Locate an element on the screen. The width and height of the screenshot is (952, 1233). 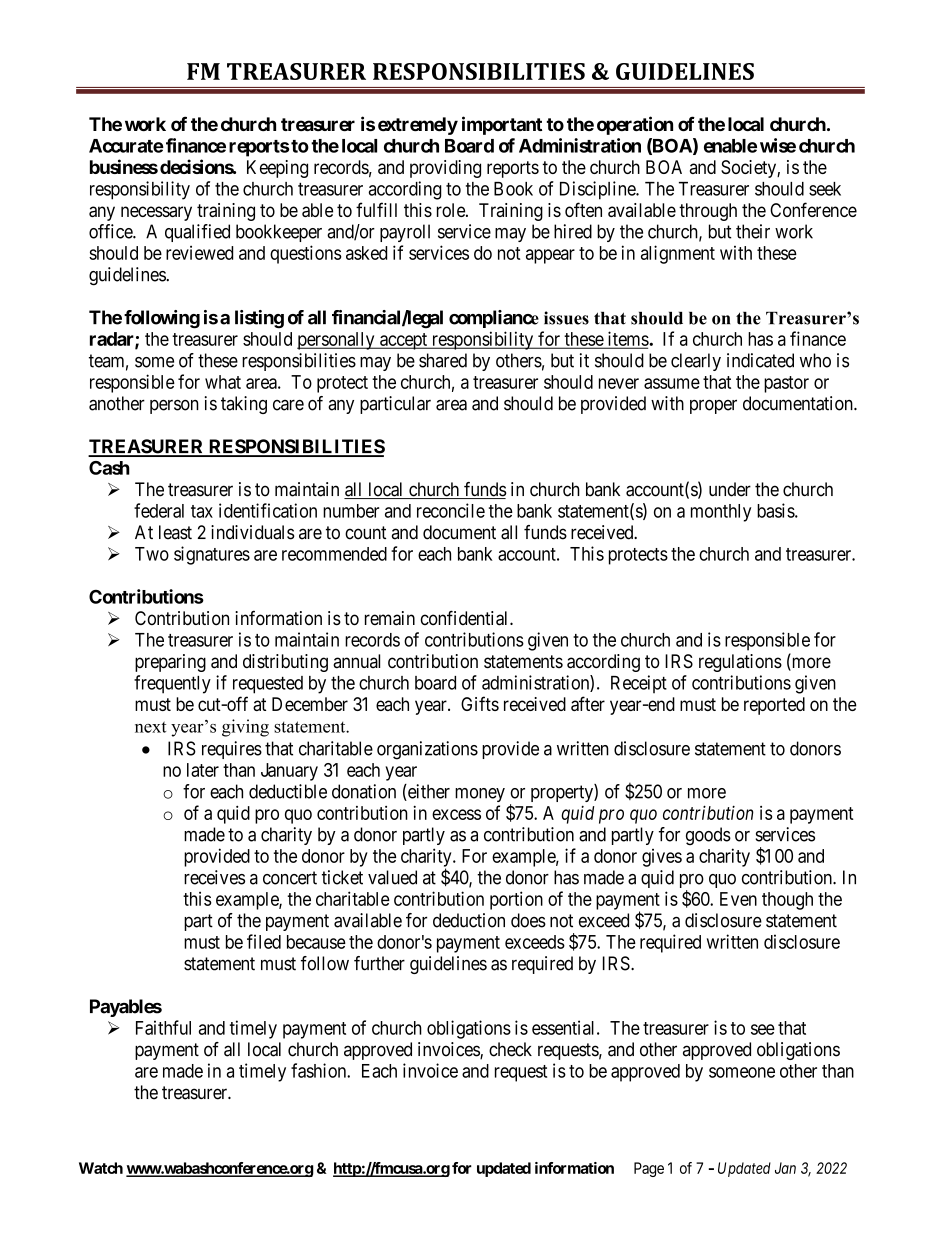
organizations is located at coordinates (427, 750).
